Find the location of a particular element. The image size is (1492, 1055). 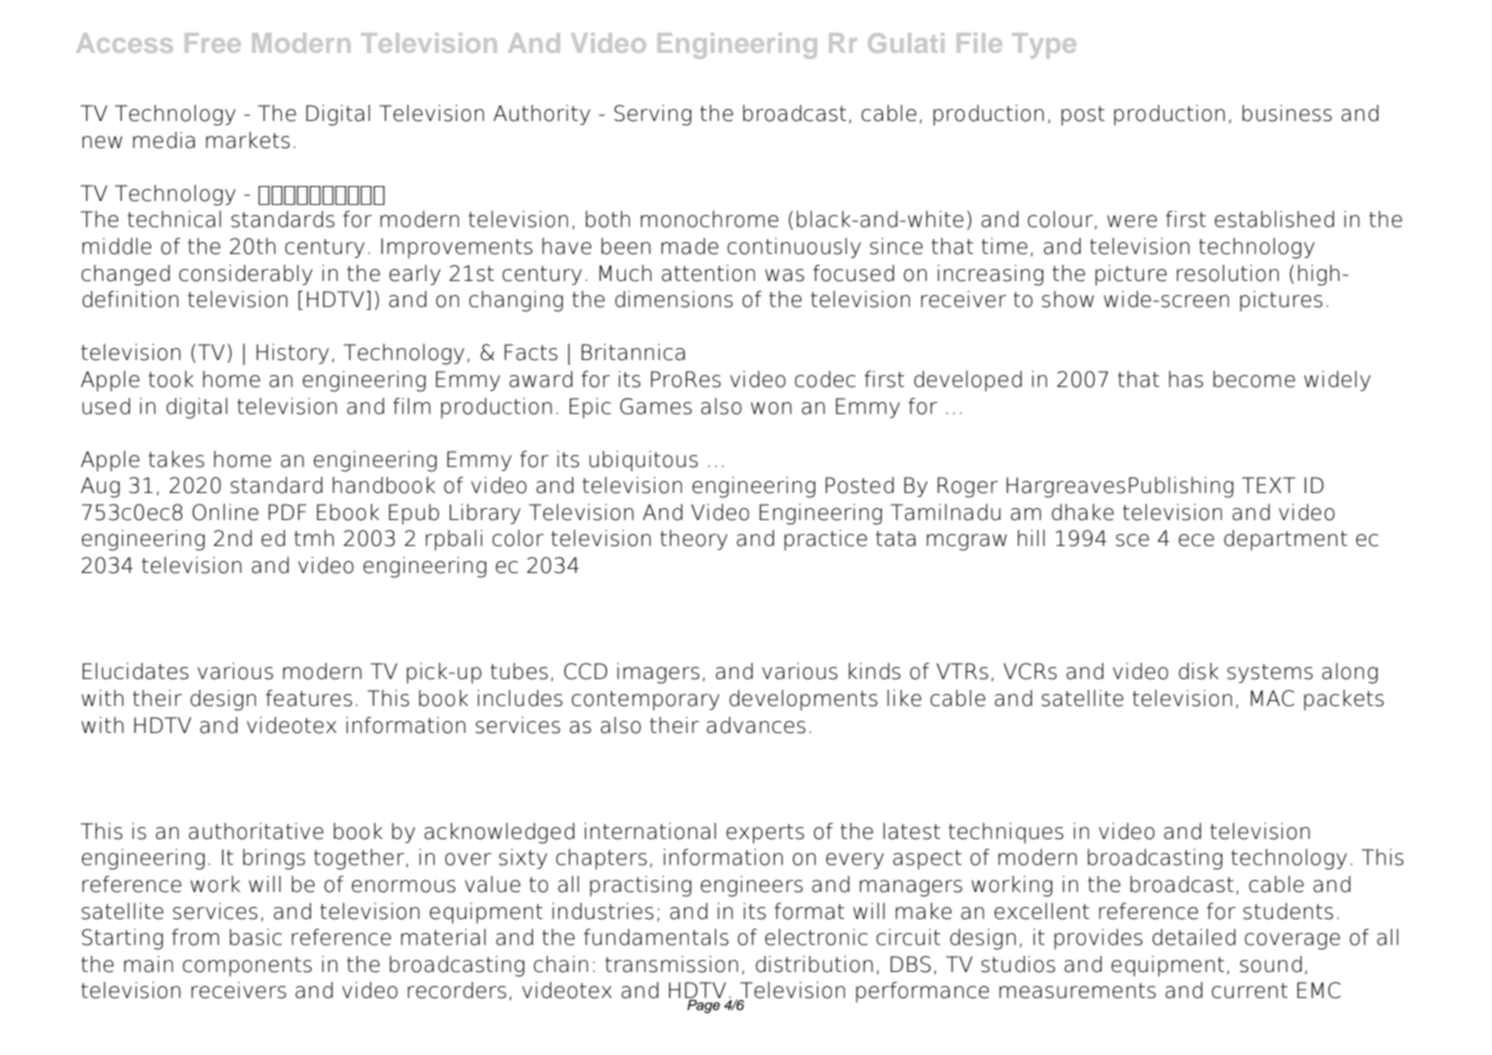

transmission is located at coordinates (671, 964).
